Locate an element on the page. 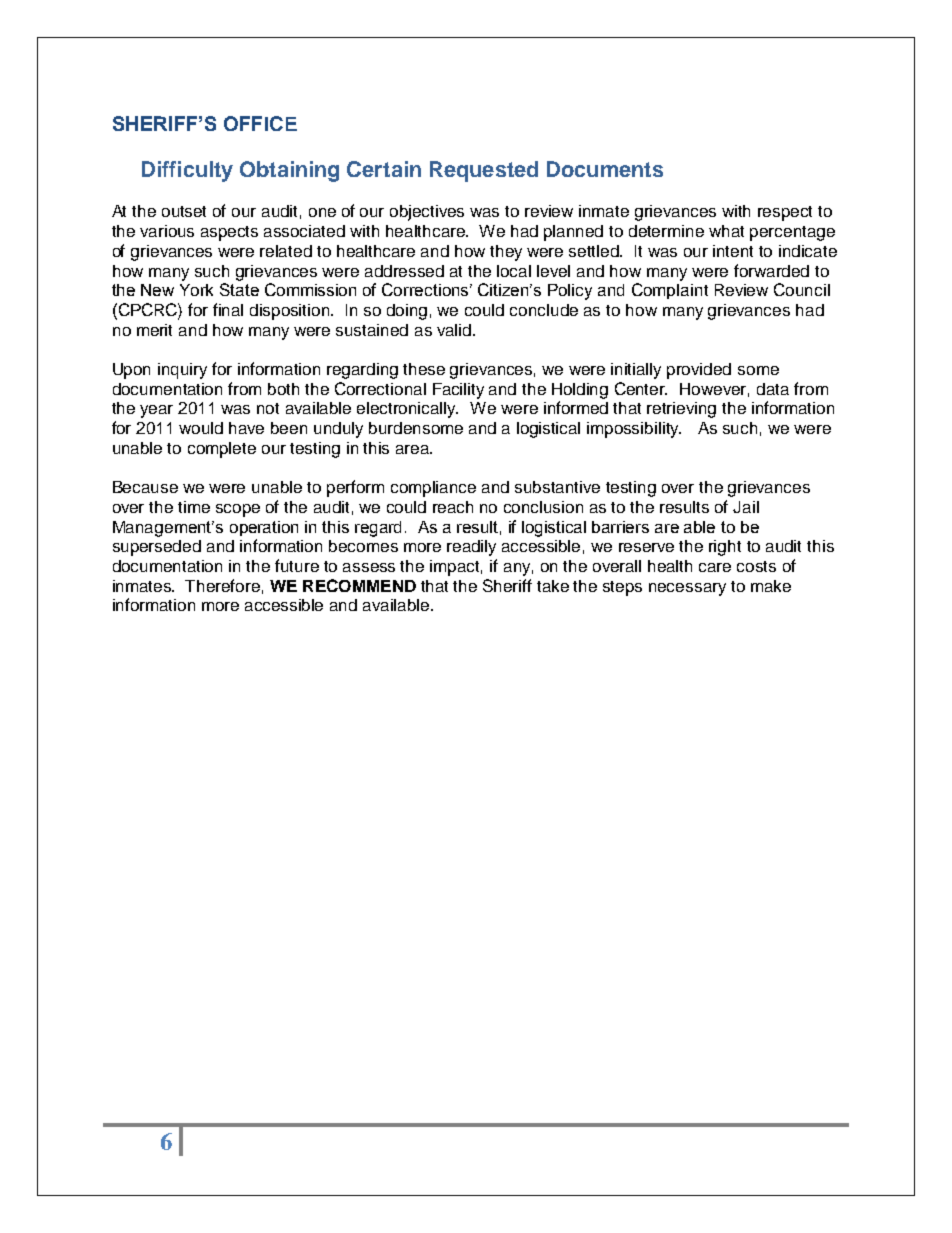  OFFICE is located at coordinates (260, 123).
